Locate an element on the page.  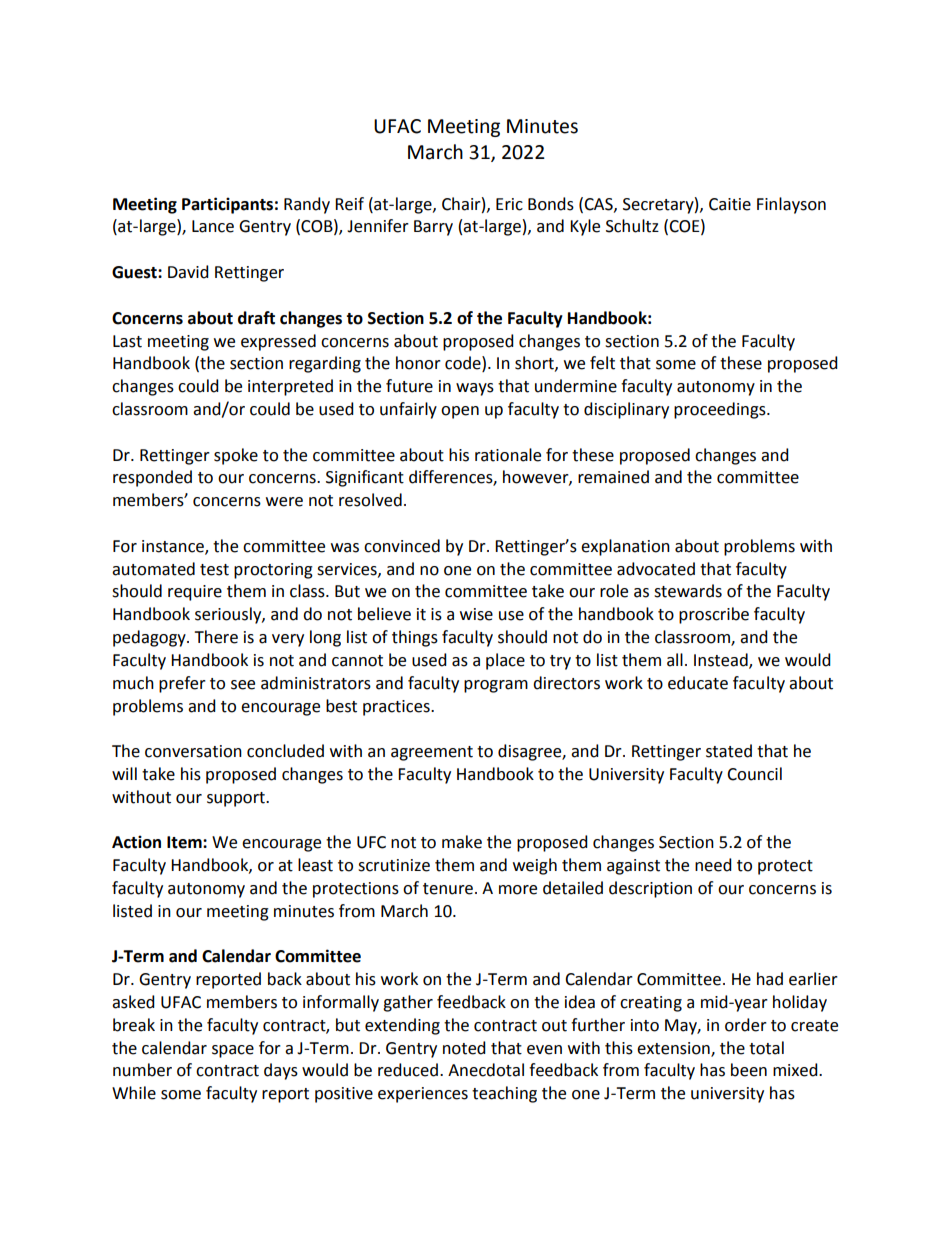
support is located at coordinates (237, 799).
